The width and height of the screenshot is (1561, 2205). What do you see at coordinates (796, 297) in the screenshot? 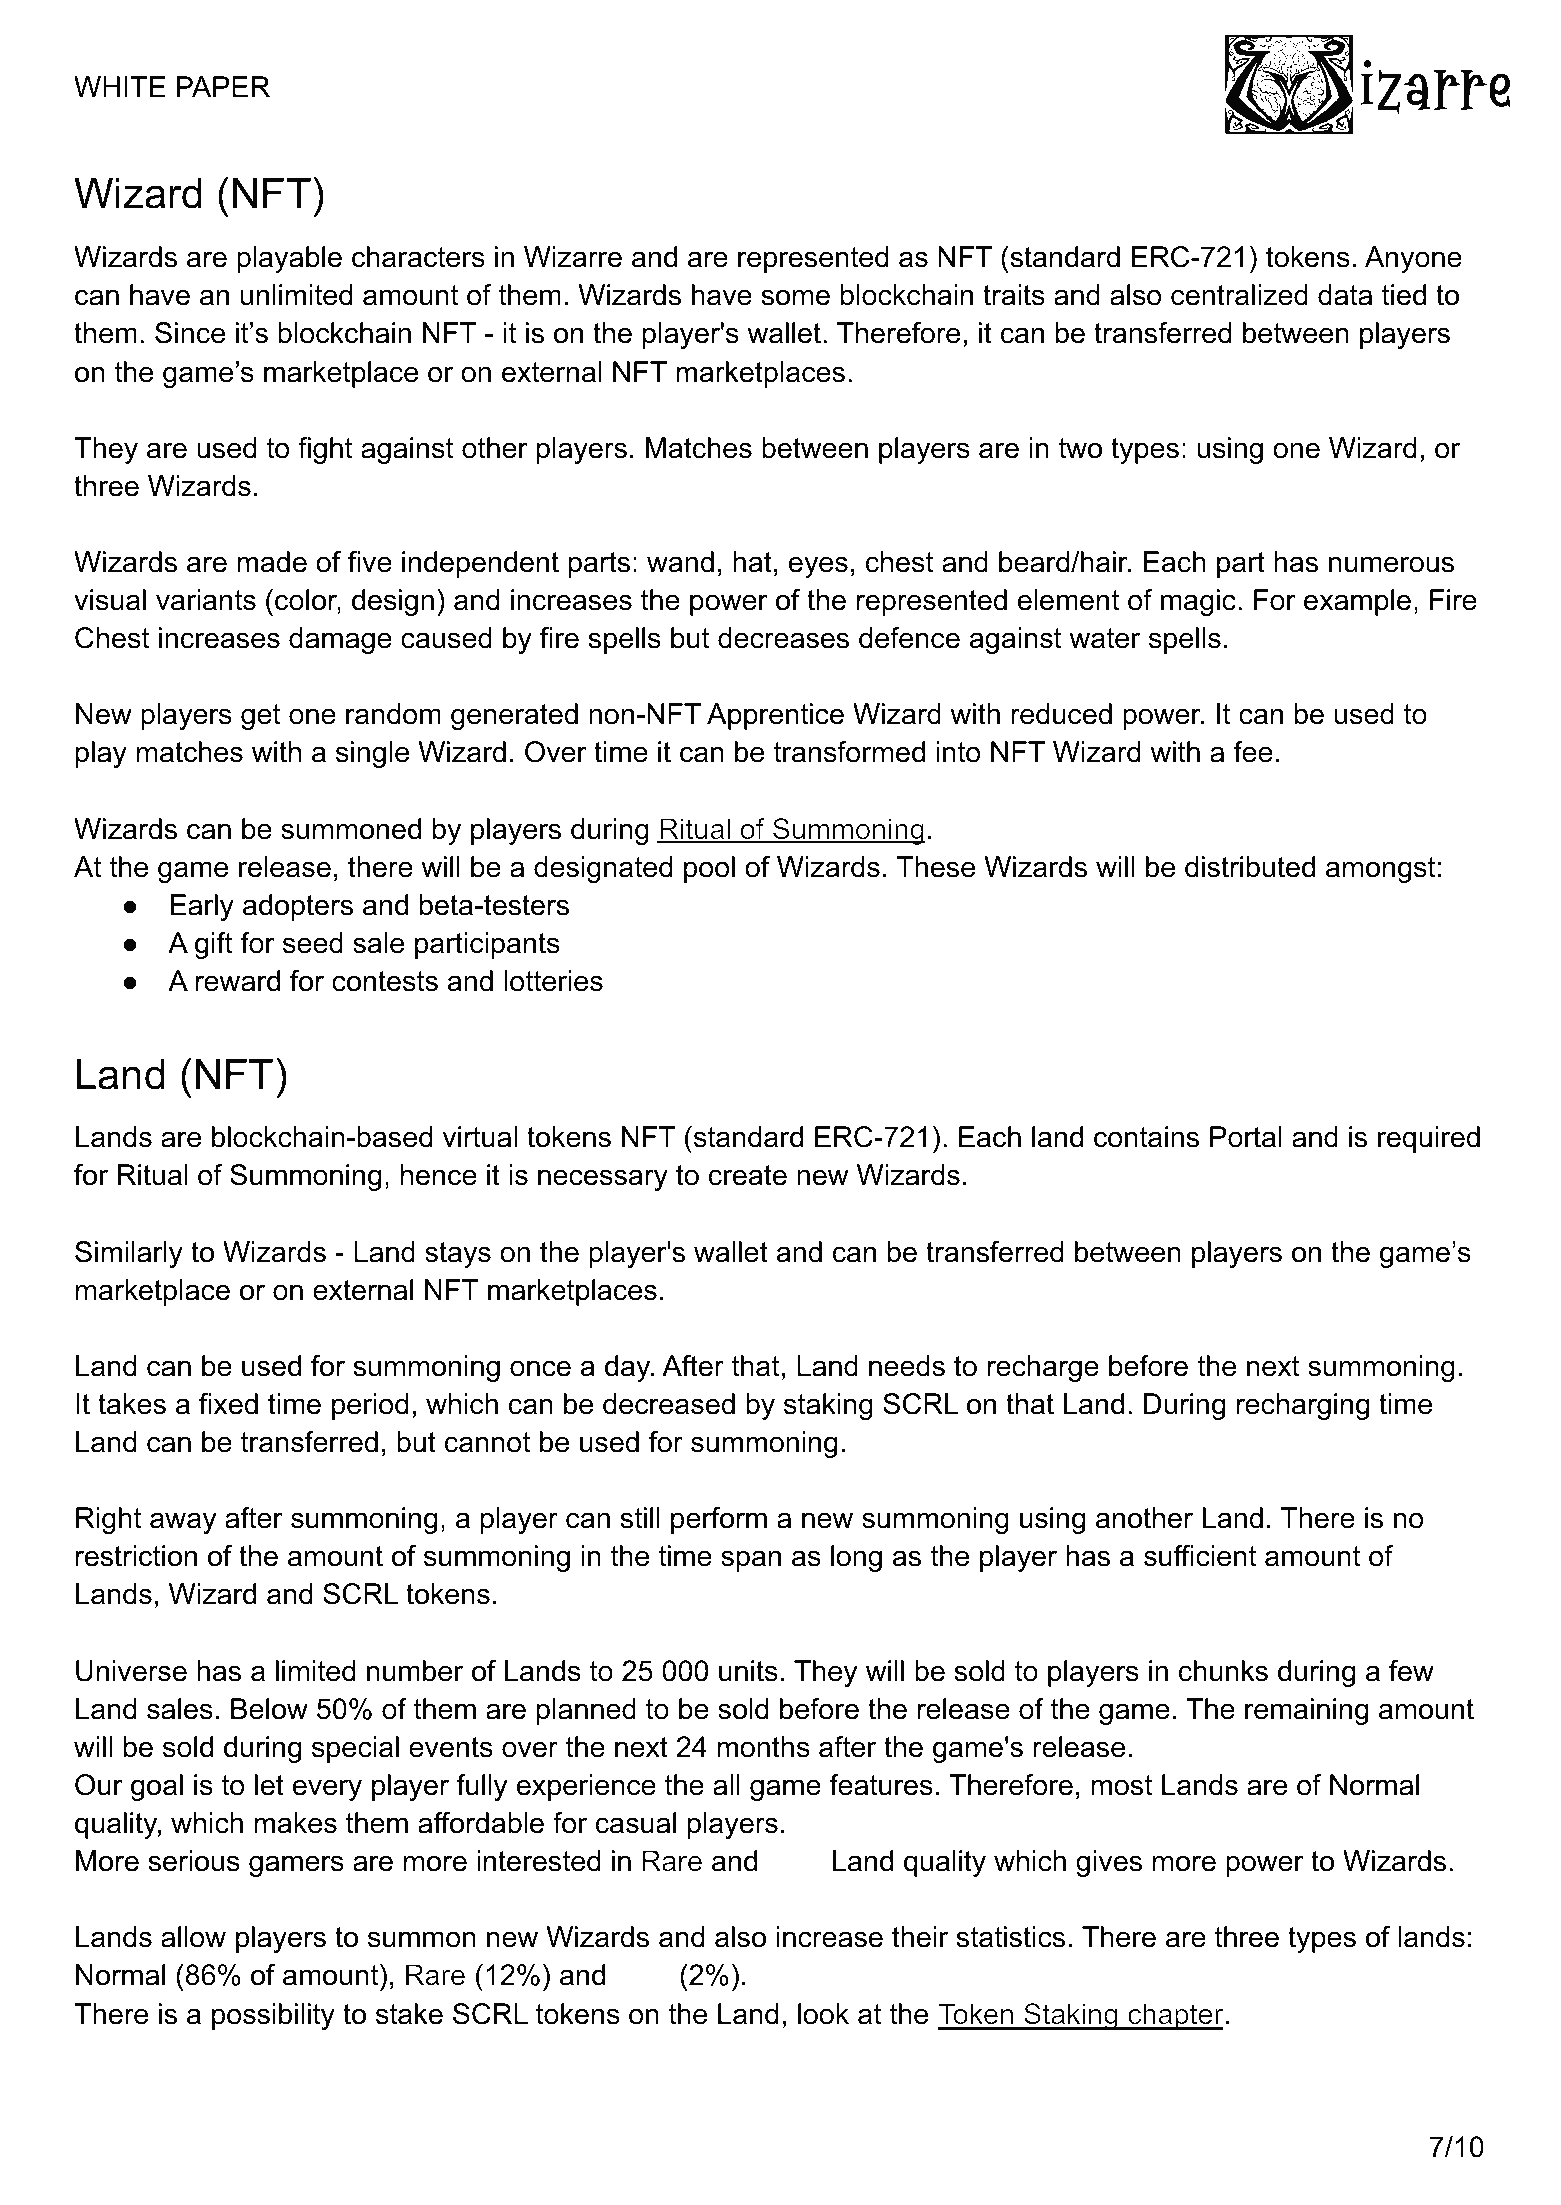
I see `some` at bounding box center [796, 297].
